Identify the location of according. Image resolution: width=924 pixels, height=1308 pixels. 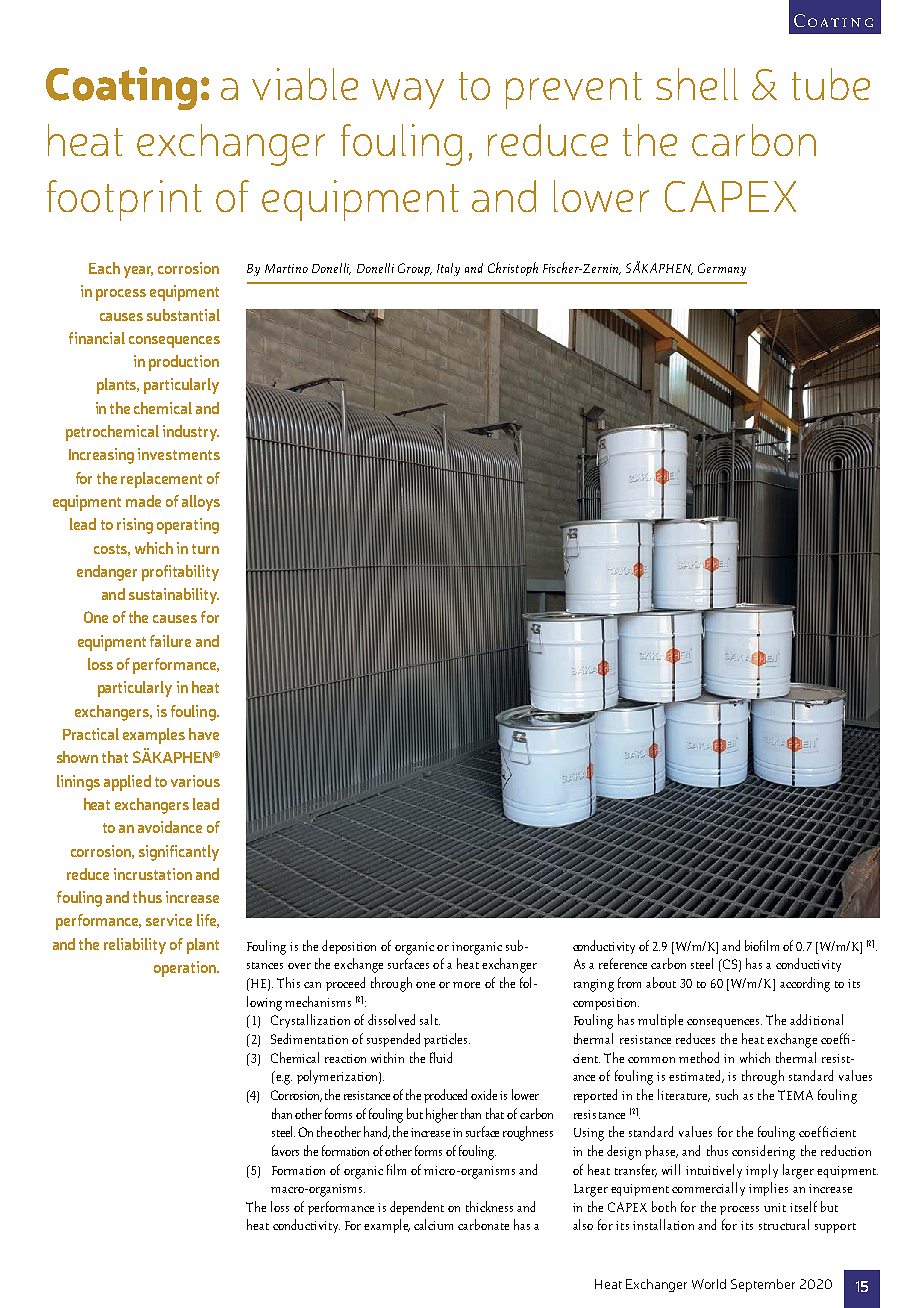
(805, 984).
